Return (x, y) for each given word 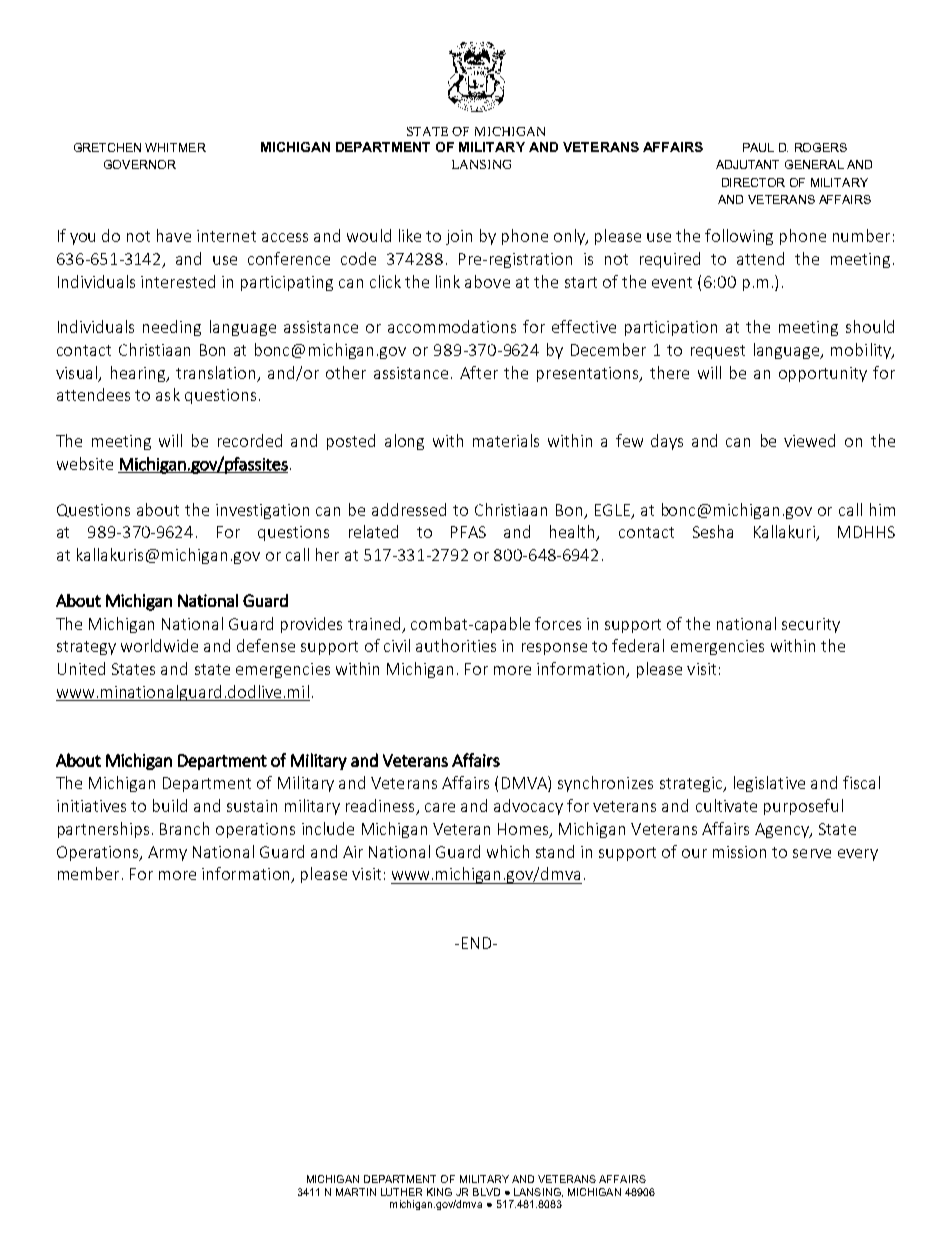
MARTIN (356, 1192)
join (459, 237)
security (811, 625)
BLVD (486, 1192)
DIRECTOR (753, 182)
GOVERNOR (140, 164)
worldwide (159, 645)
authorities (456, 645)
